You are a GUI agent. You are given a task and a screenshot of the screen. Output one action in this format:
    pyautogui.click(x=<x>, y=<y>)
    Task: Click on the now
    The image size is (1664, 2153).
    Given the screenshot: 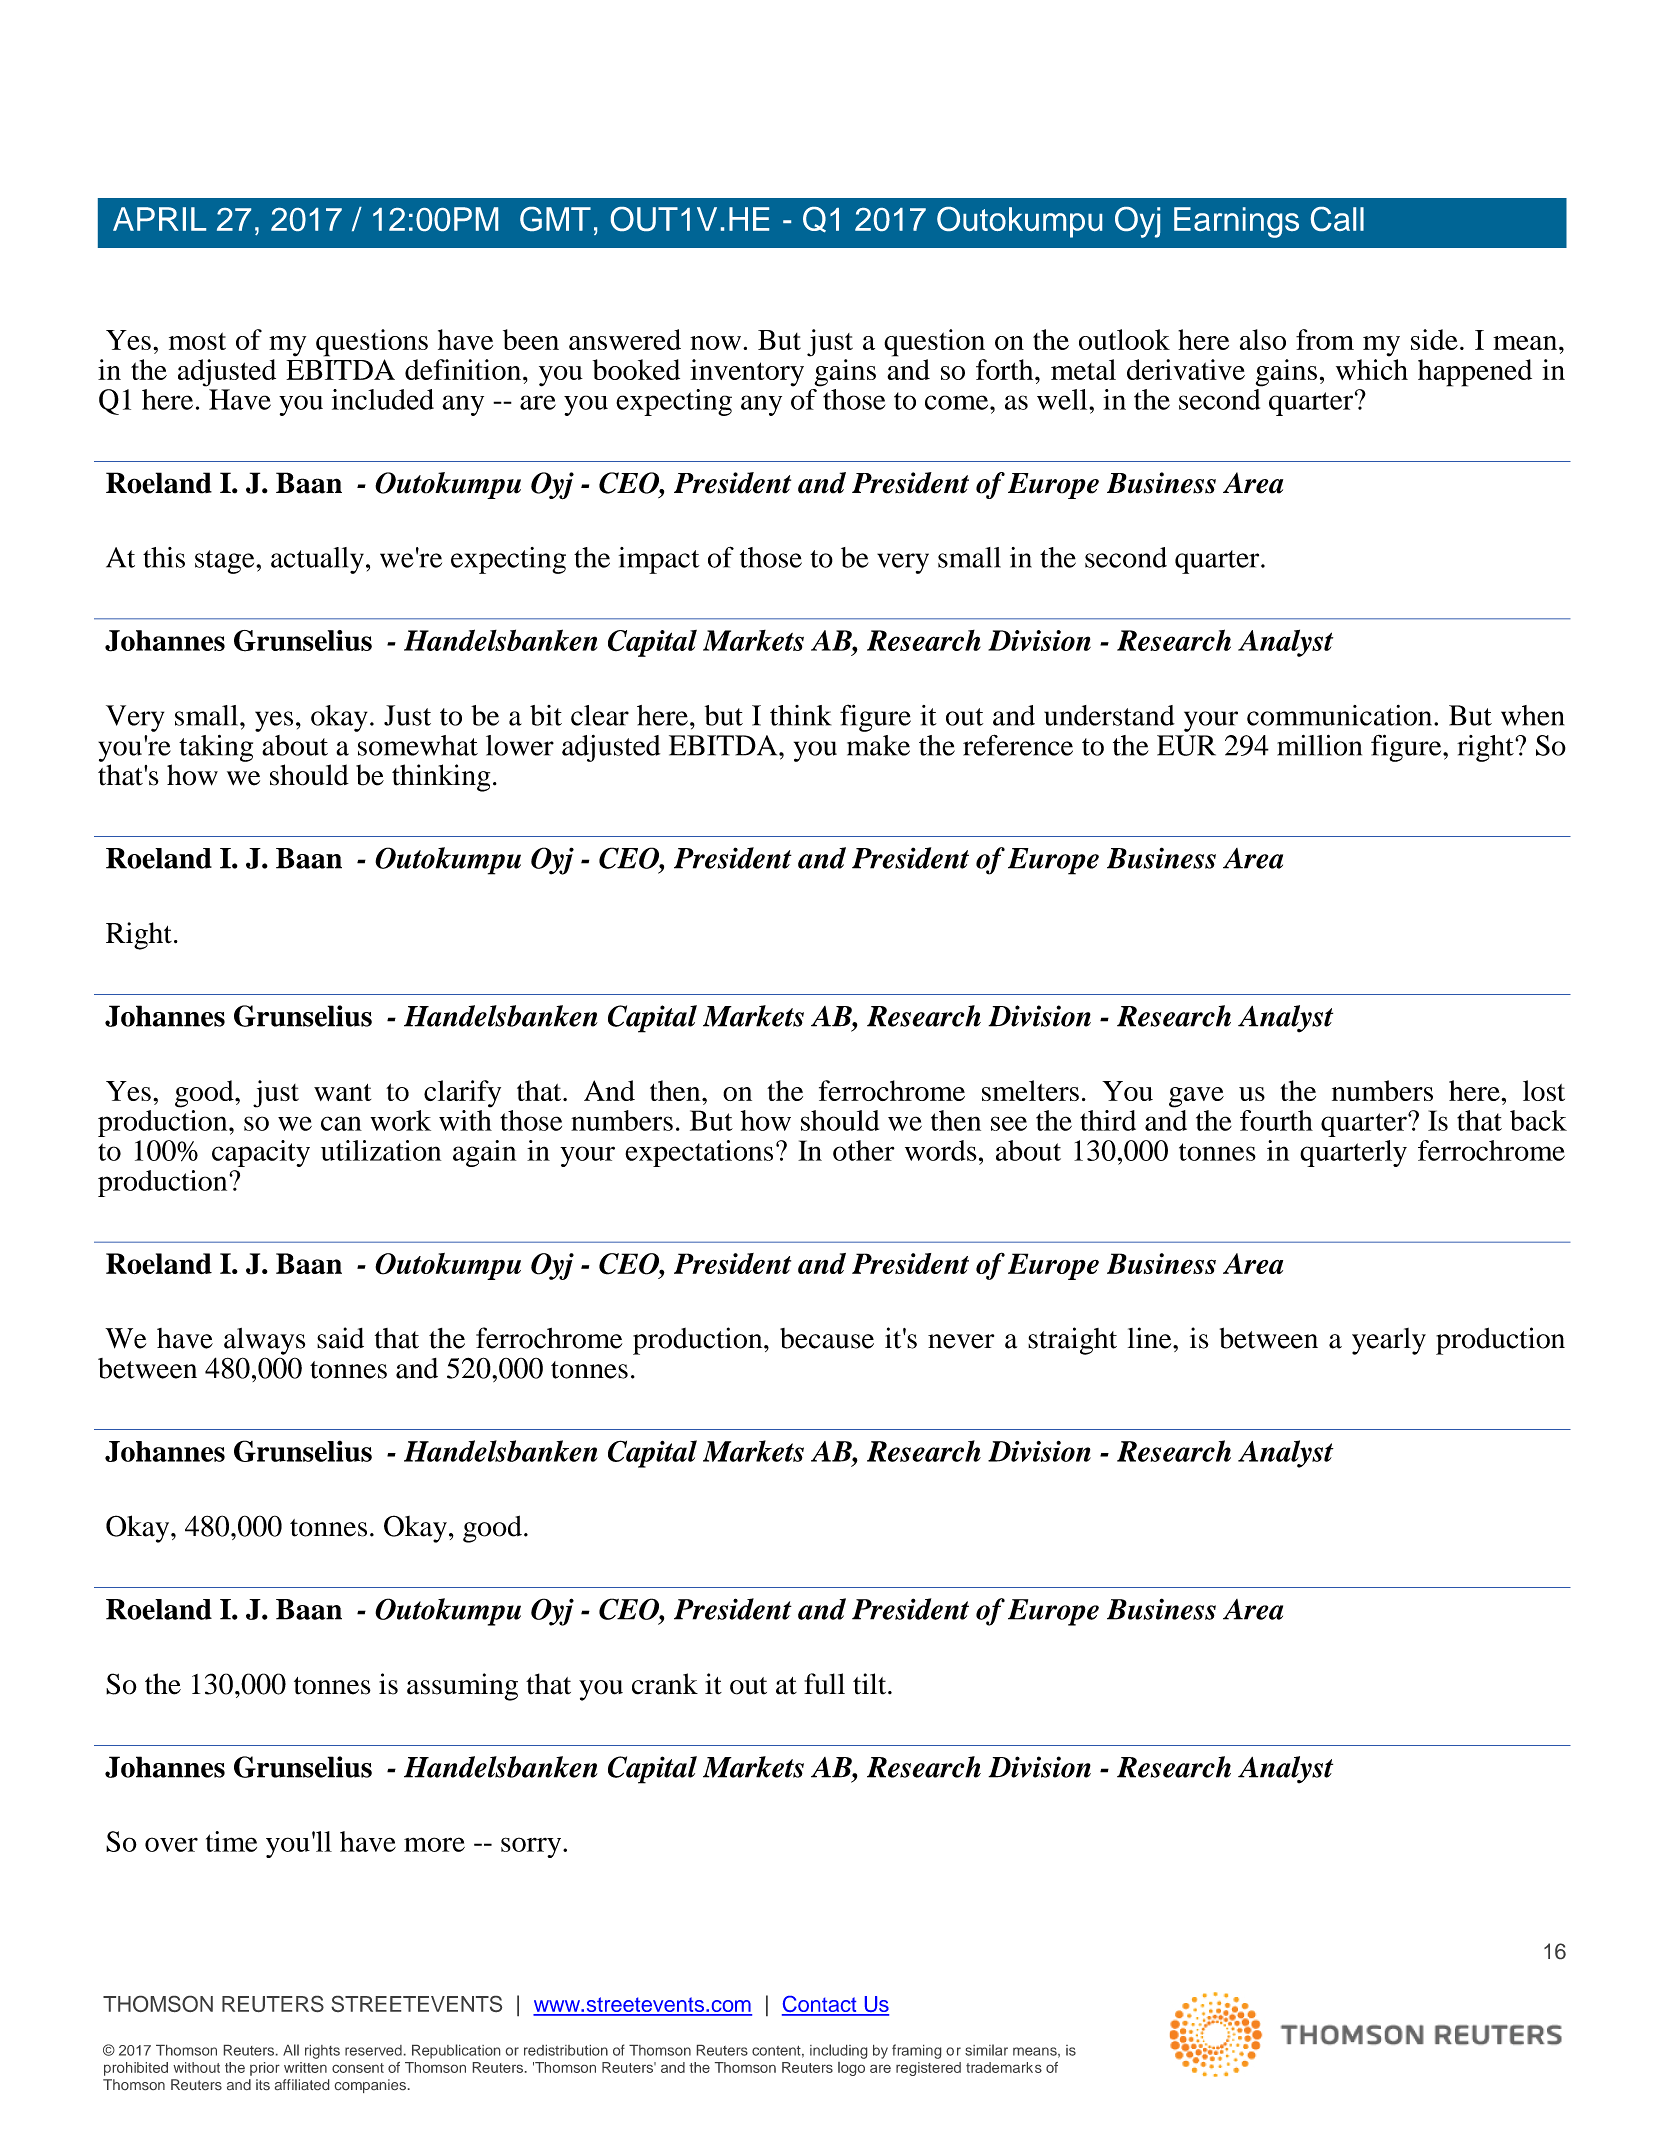 What is the action you would take?
    pyautogui.click(x=715, y=343)
